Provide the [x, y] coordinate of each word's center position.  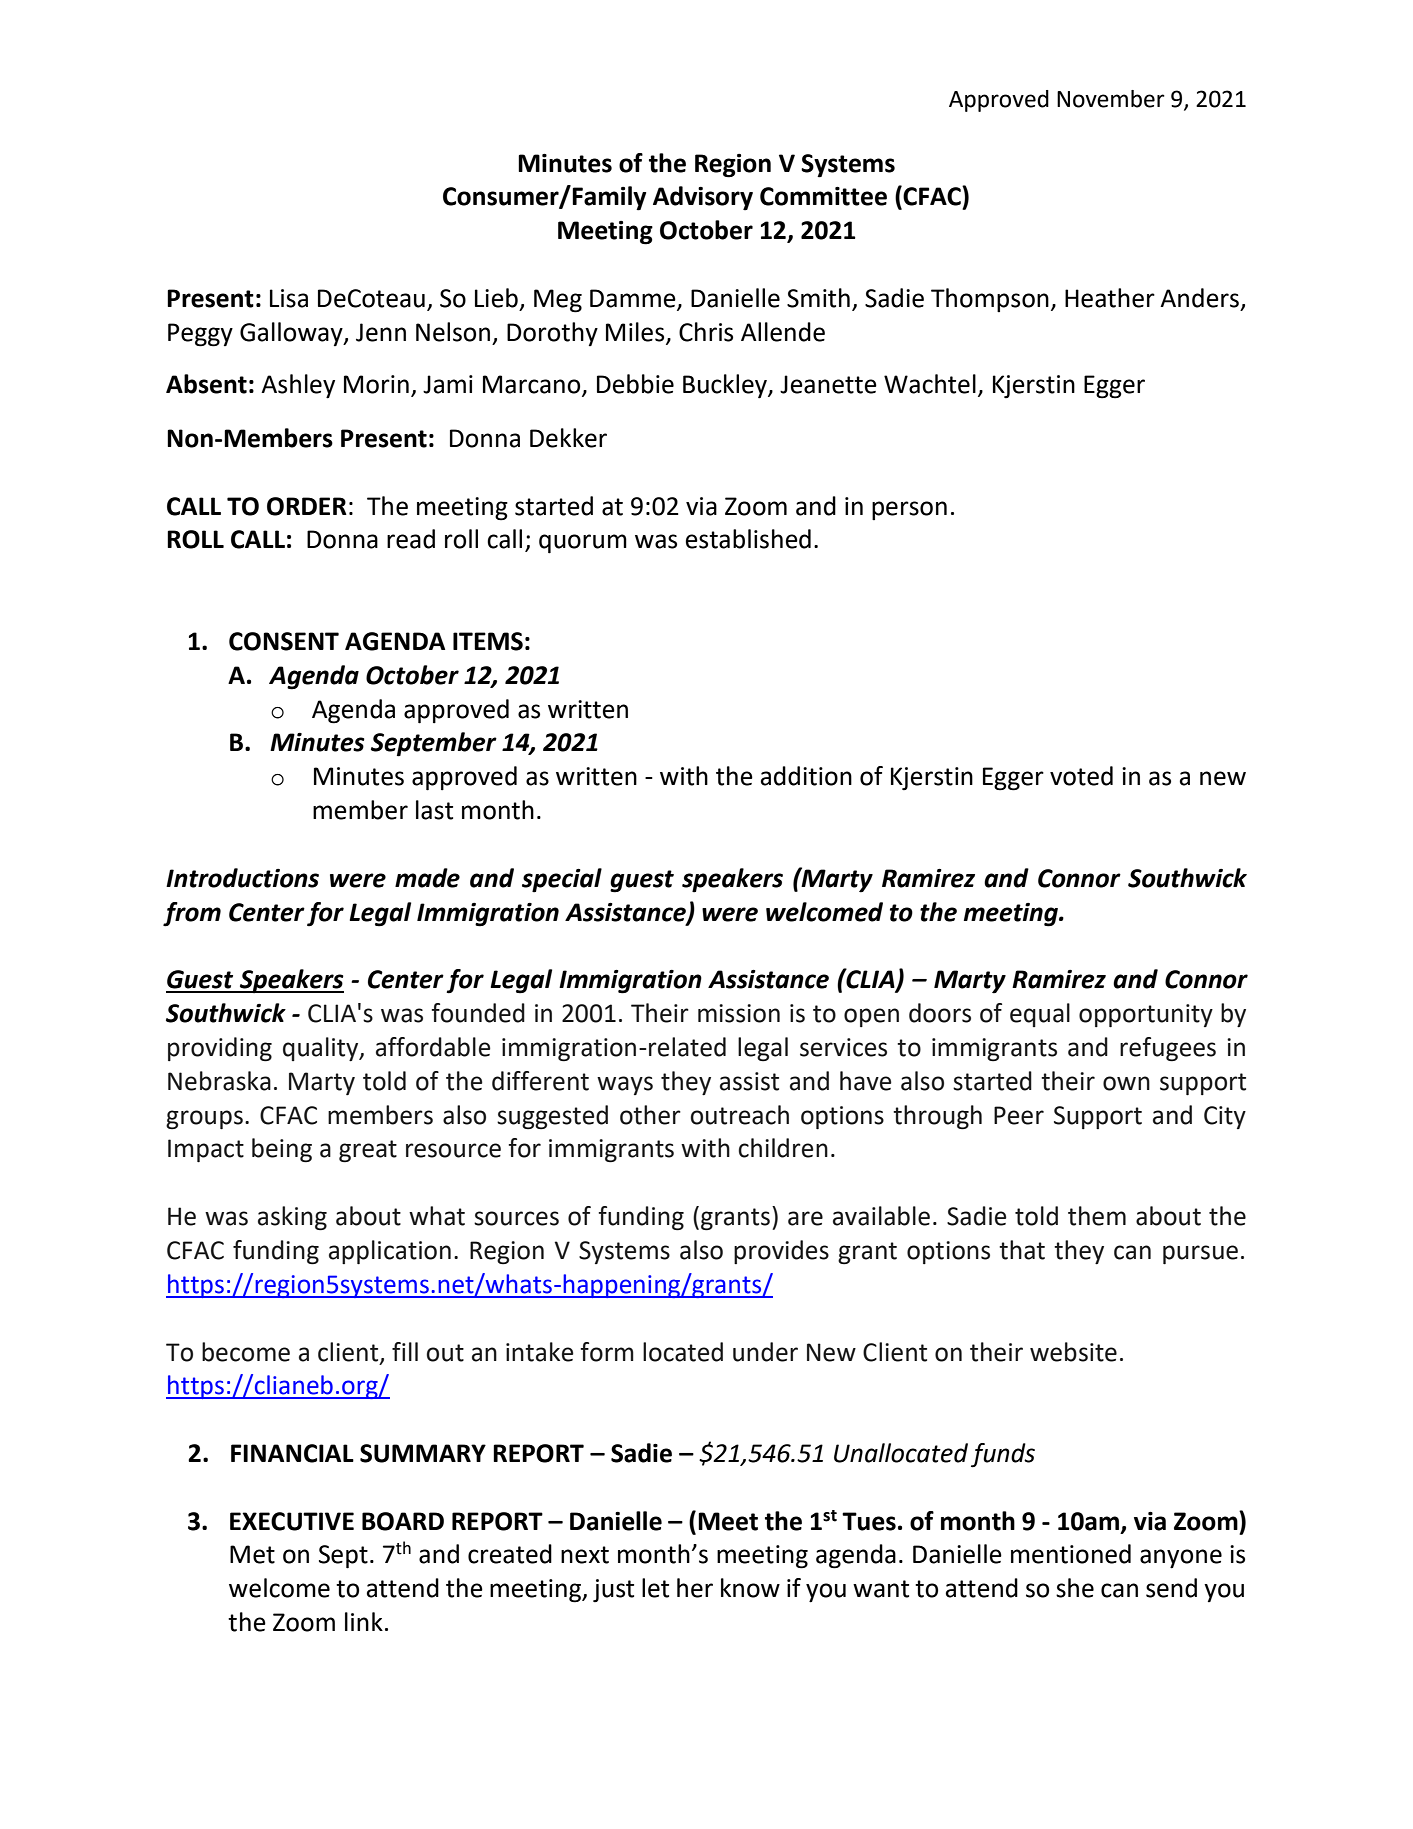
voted [1081, 776]
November [1111, 99]
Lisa [289, 298]
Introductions [242, 878]
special [562, 880]
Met [252, 1554]
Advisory [703, 198]
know [750, 1588]
